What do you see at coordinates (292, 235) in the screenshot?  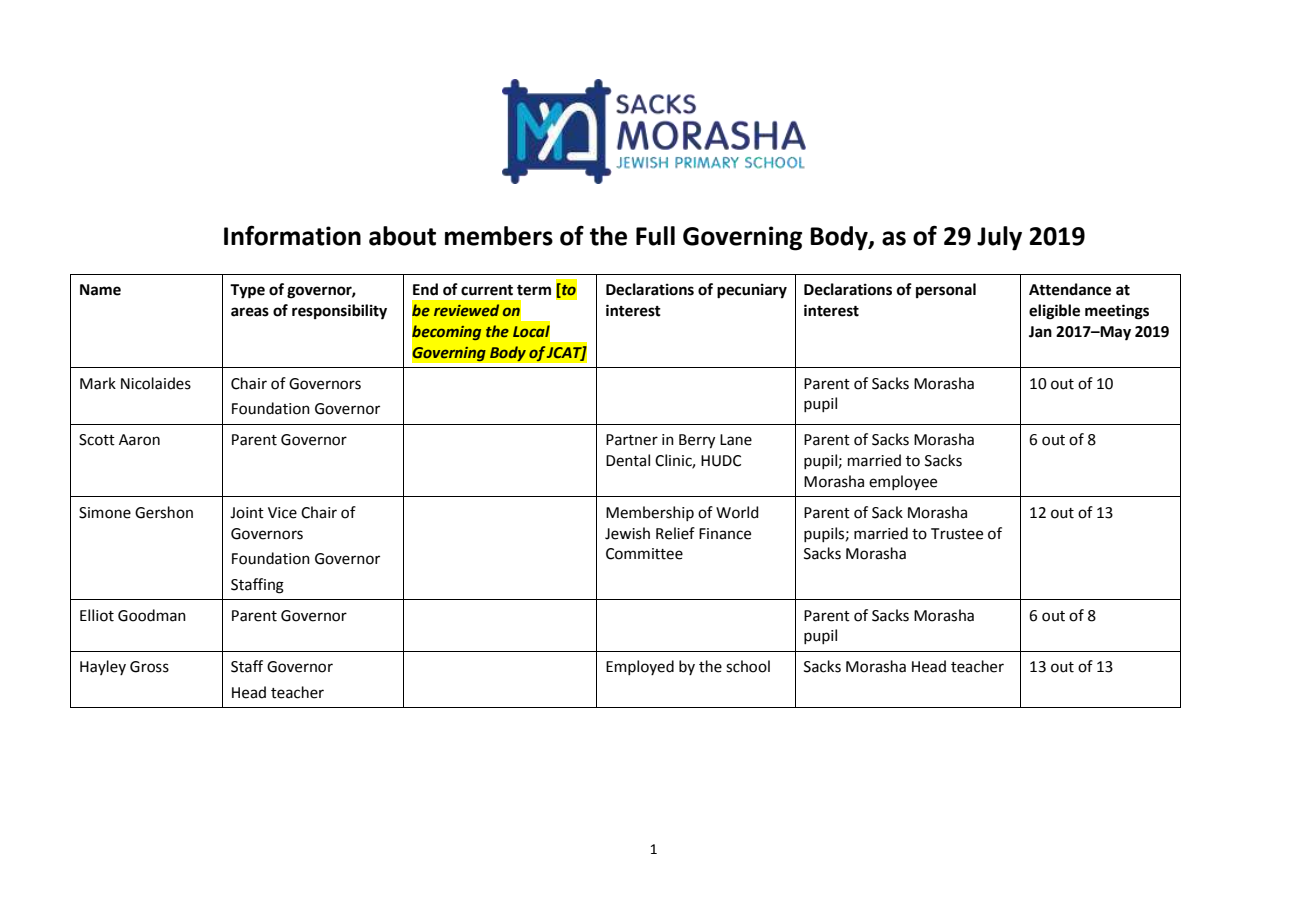 I see `Information` at bounding box center [292, 235].
